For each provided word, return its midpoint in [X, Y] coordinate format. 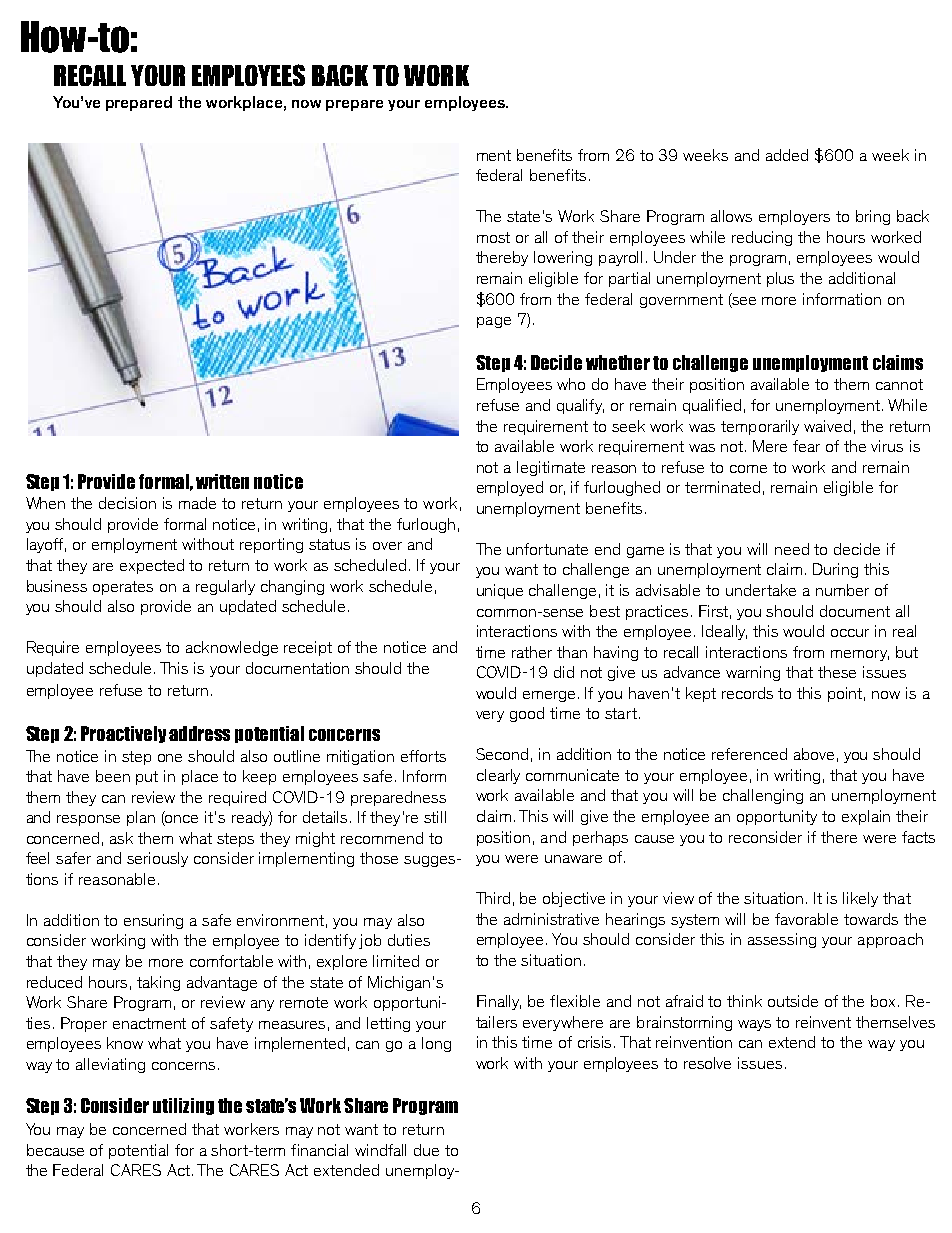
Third [493, 898]
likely [860, 899]
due [426, 1150]
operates [123, 588]
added [787, 155]
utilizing [183, 1106]
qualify [580, 406]
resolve [707, 1063]
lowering [563, 258]
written [222, 481]
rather [532, 652]
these [837, 672]
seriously [157, 859]
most [493, 237]
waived [827, 426]
